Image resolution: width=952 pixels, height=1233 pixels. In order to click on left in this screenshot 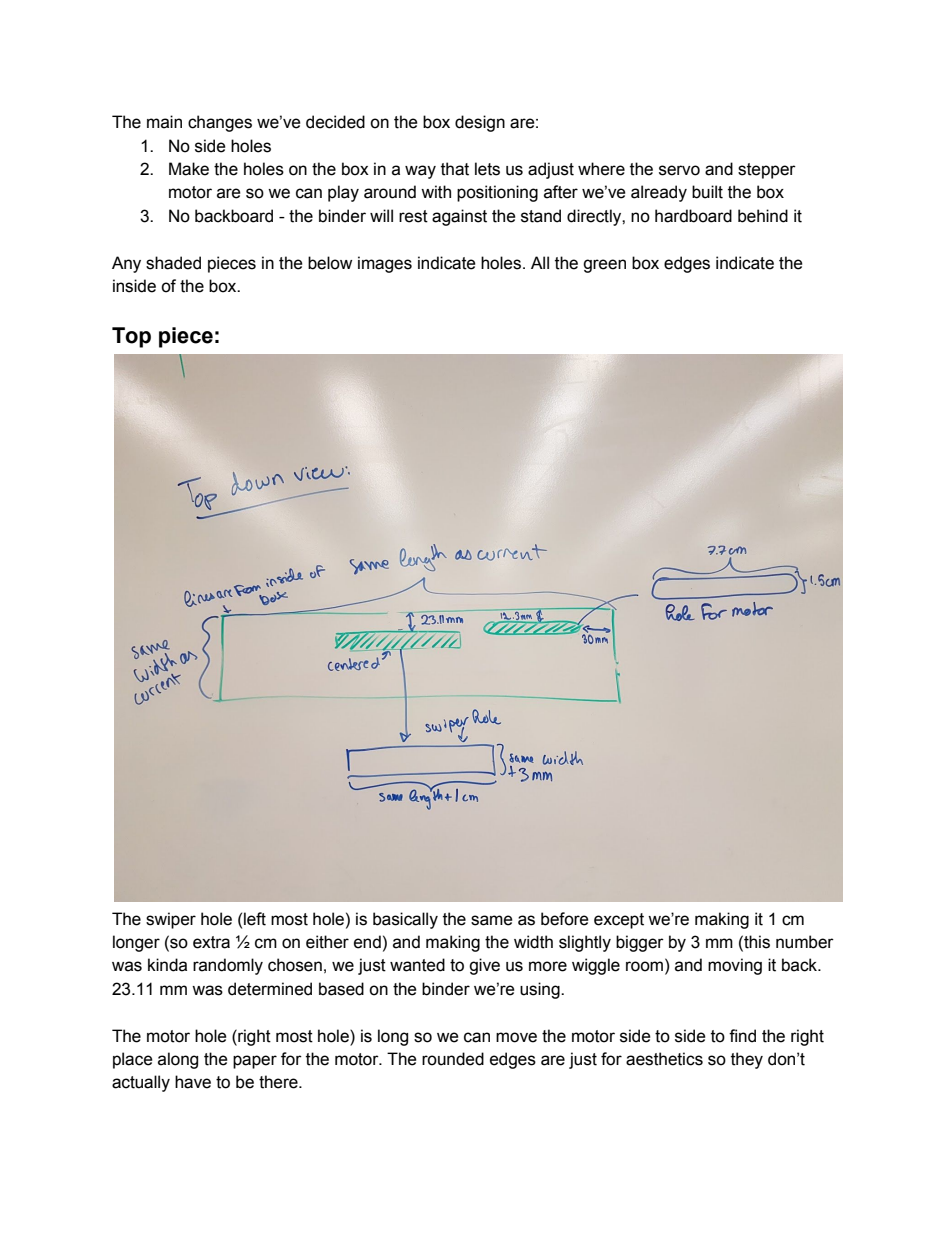, I will do `click(255, 919)`.
